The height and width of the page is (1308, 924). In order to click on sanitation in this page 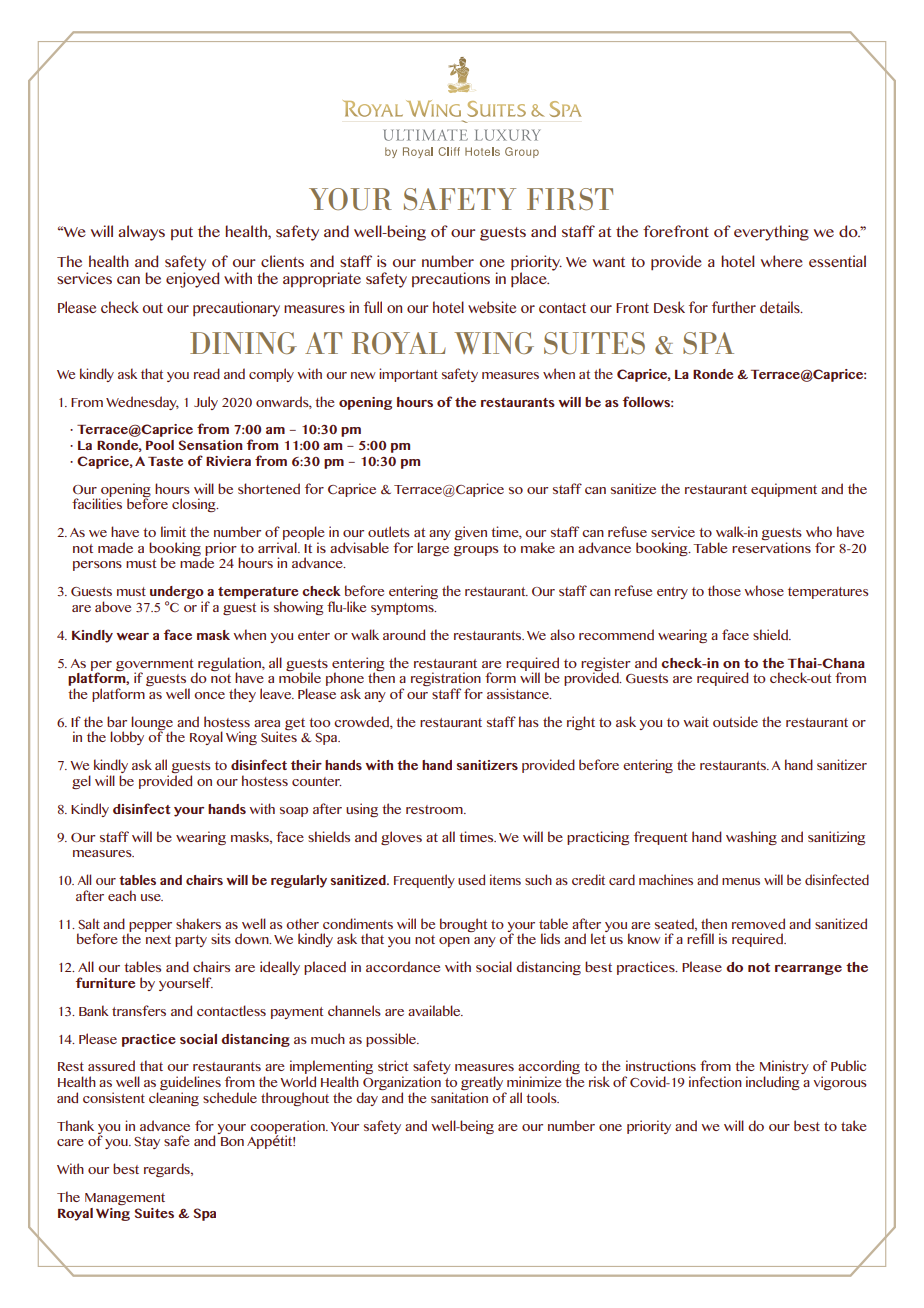, I will do `click(459, 1097)`.
